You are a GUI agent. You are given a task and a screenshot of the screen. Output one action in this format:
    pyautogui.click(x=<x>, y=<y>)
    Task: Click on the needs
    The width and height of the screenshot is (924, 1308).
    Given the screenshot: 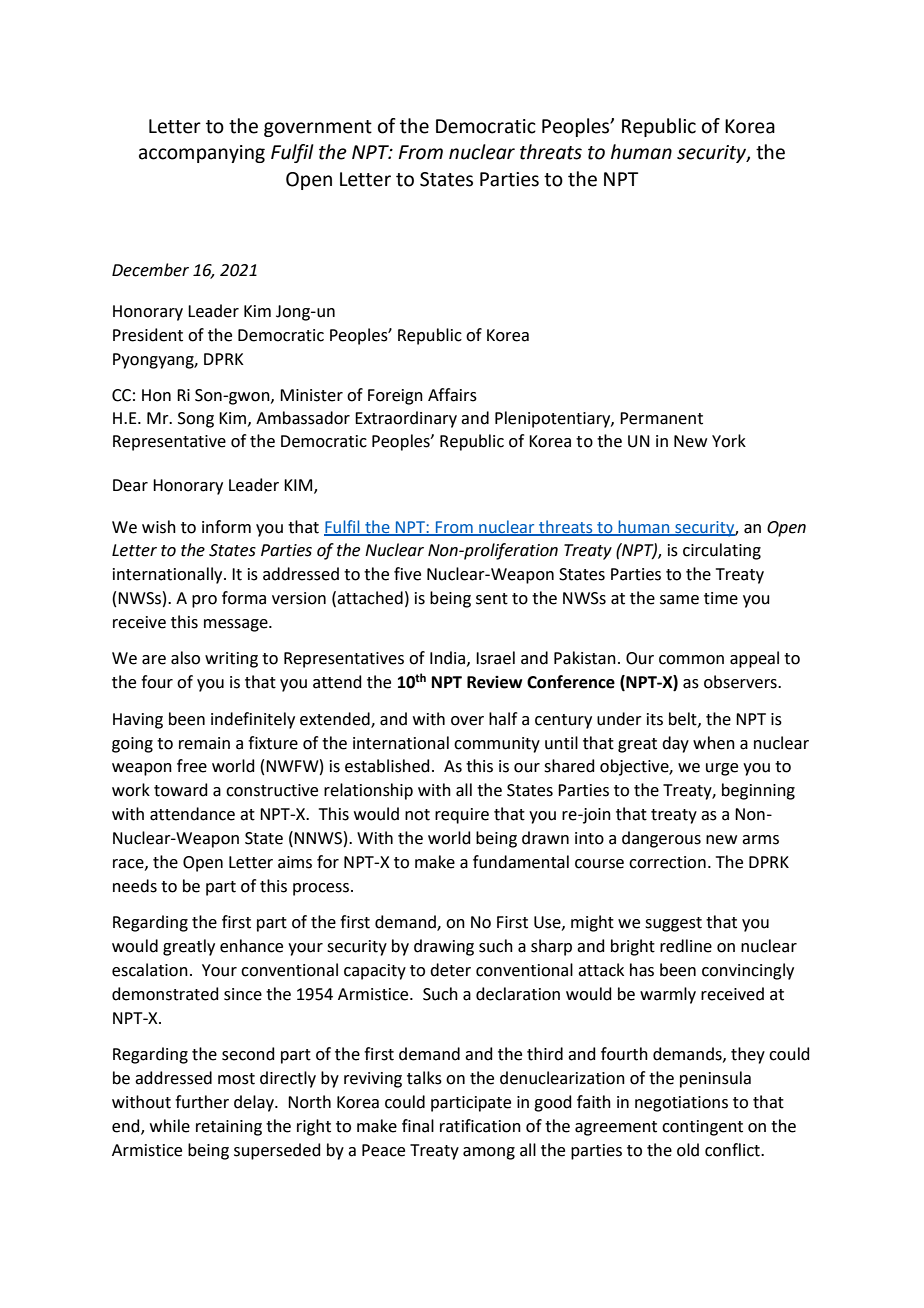 What is the action you would take?
    pyautogui.click(x=135, y=886)
